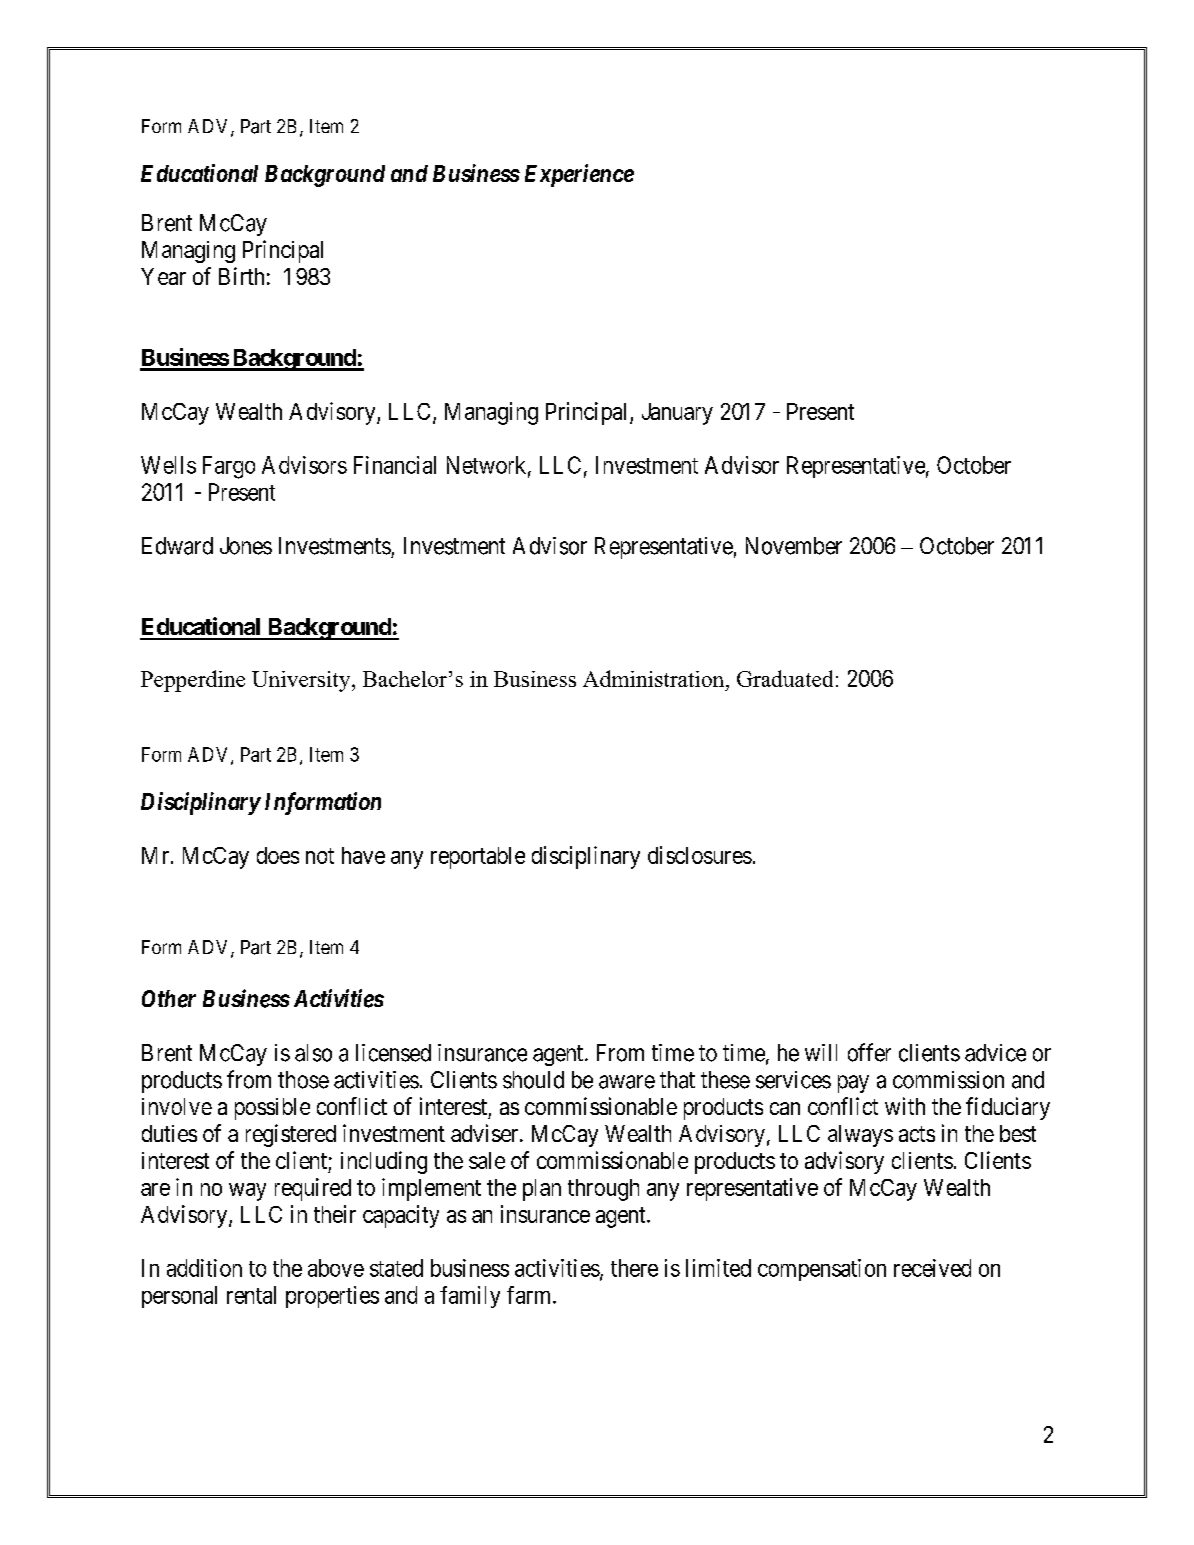 This screenshot has width=1194, height=1545. Describe the element at coordinates (627, 1082) in the screenshot. I see `aware` at that location.
